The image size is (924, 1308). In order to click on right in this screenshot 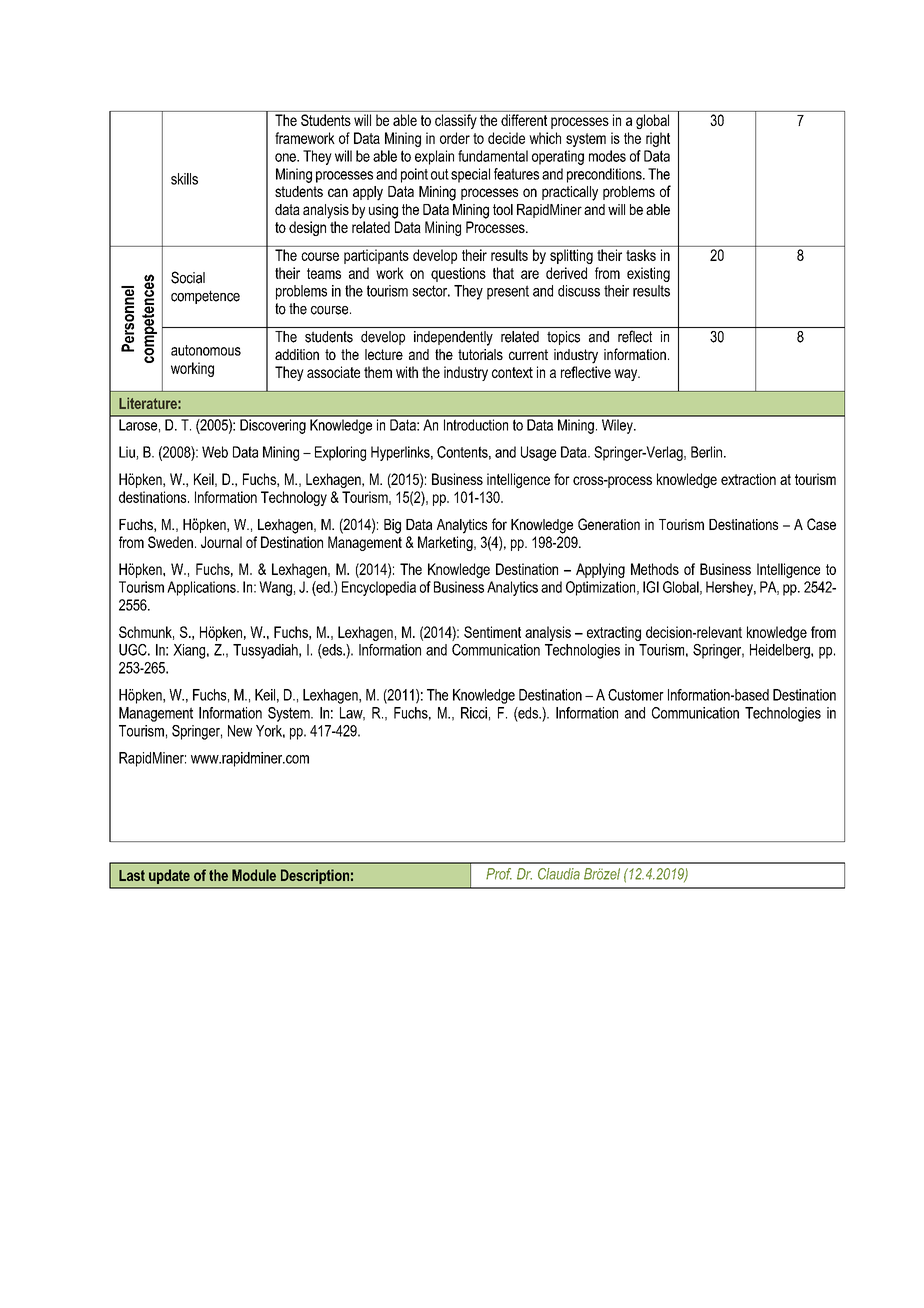, I will do `click(658, 139)`.
